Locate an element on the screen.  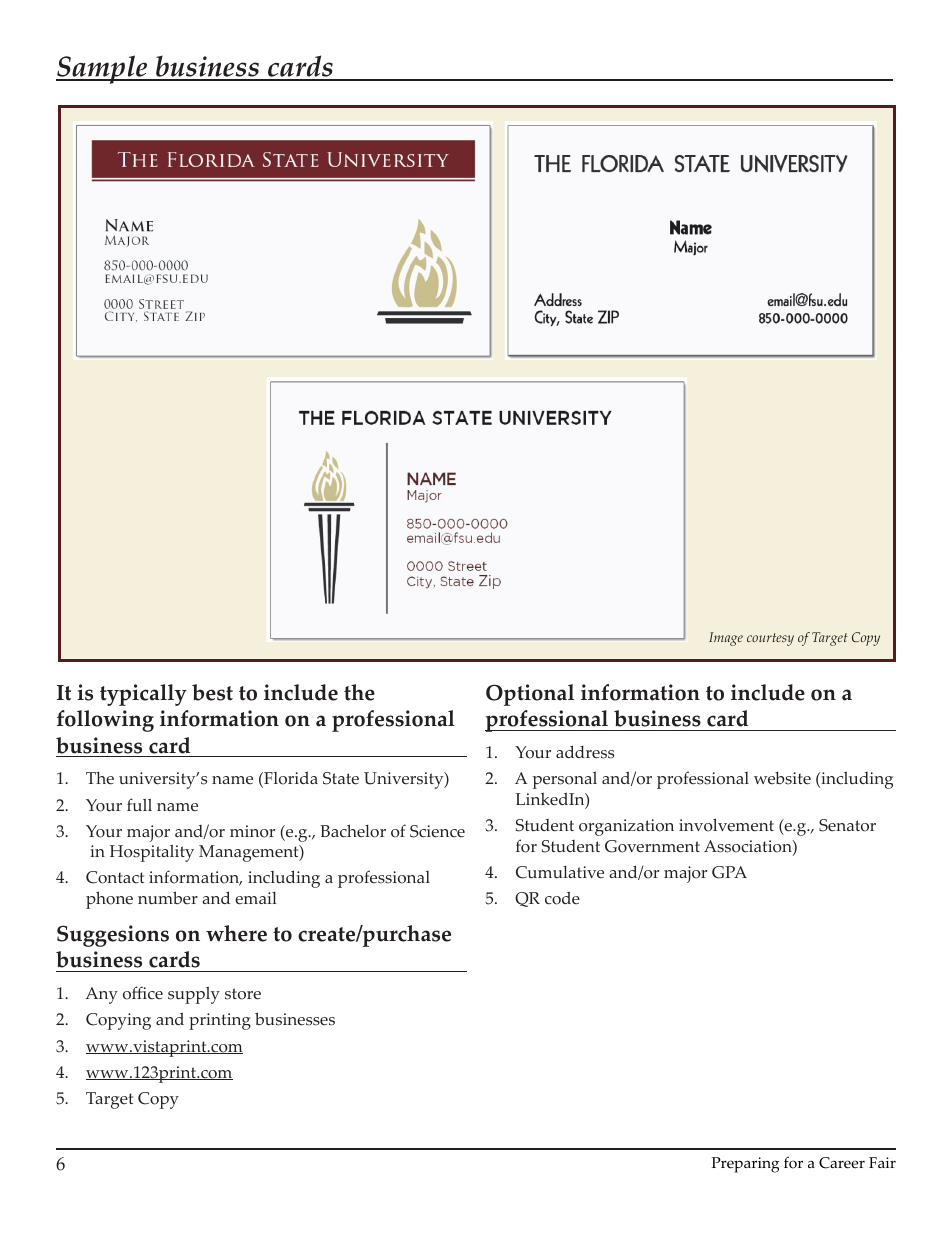
best is located at coordinates (212, 692).
